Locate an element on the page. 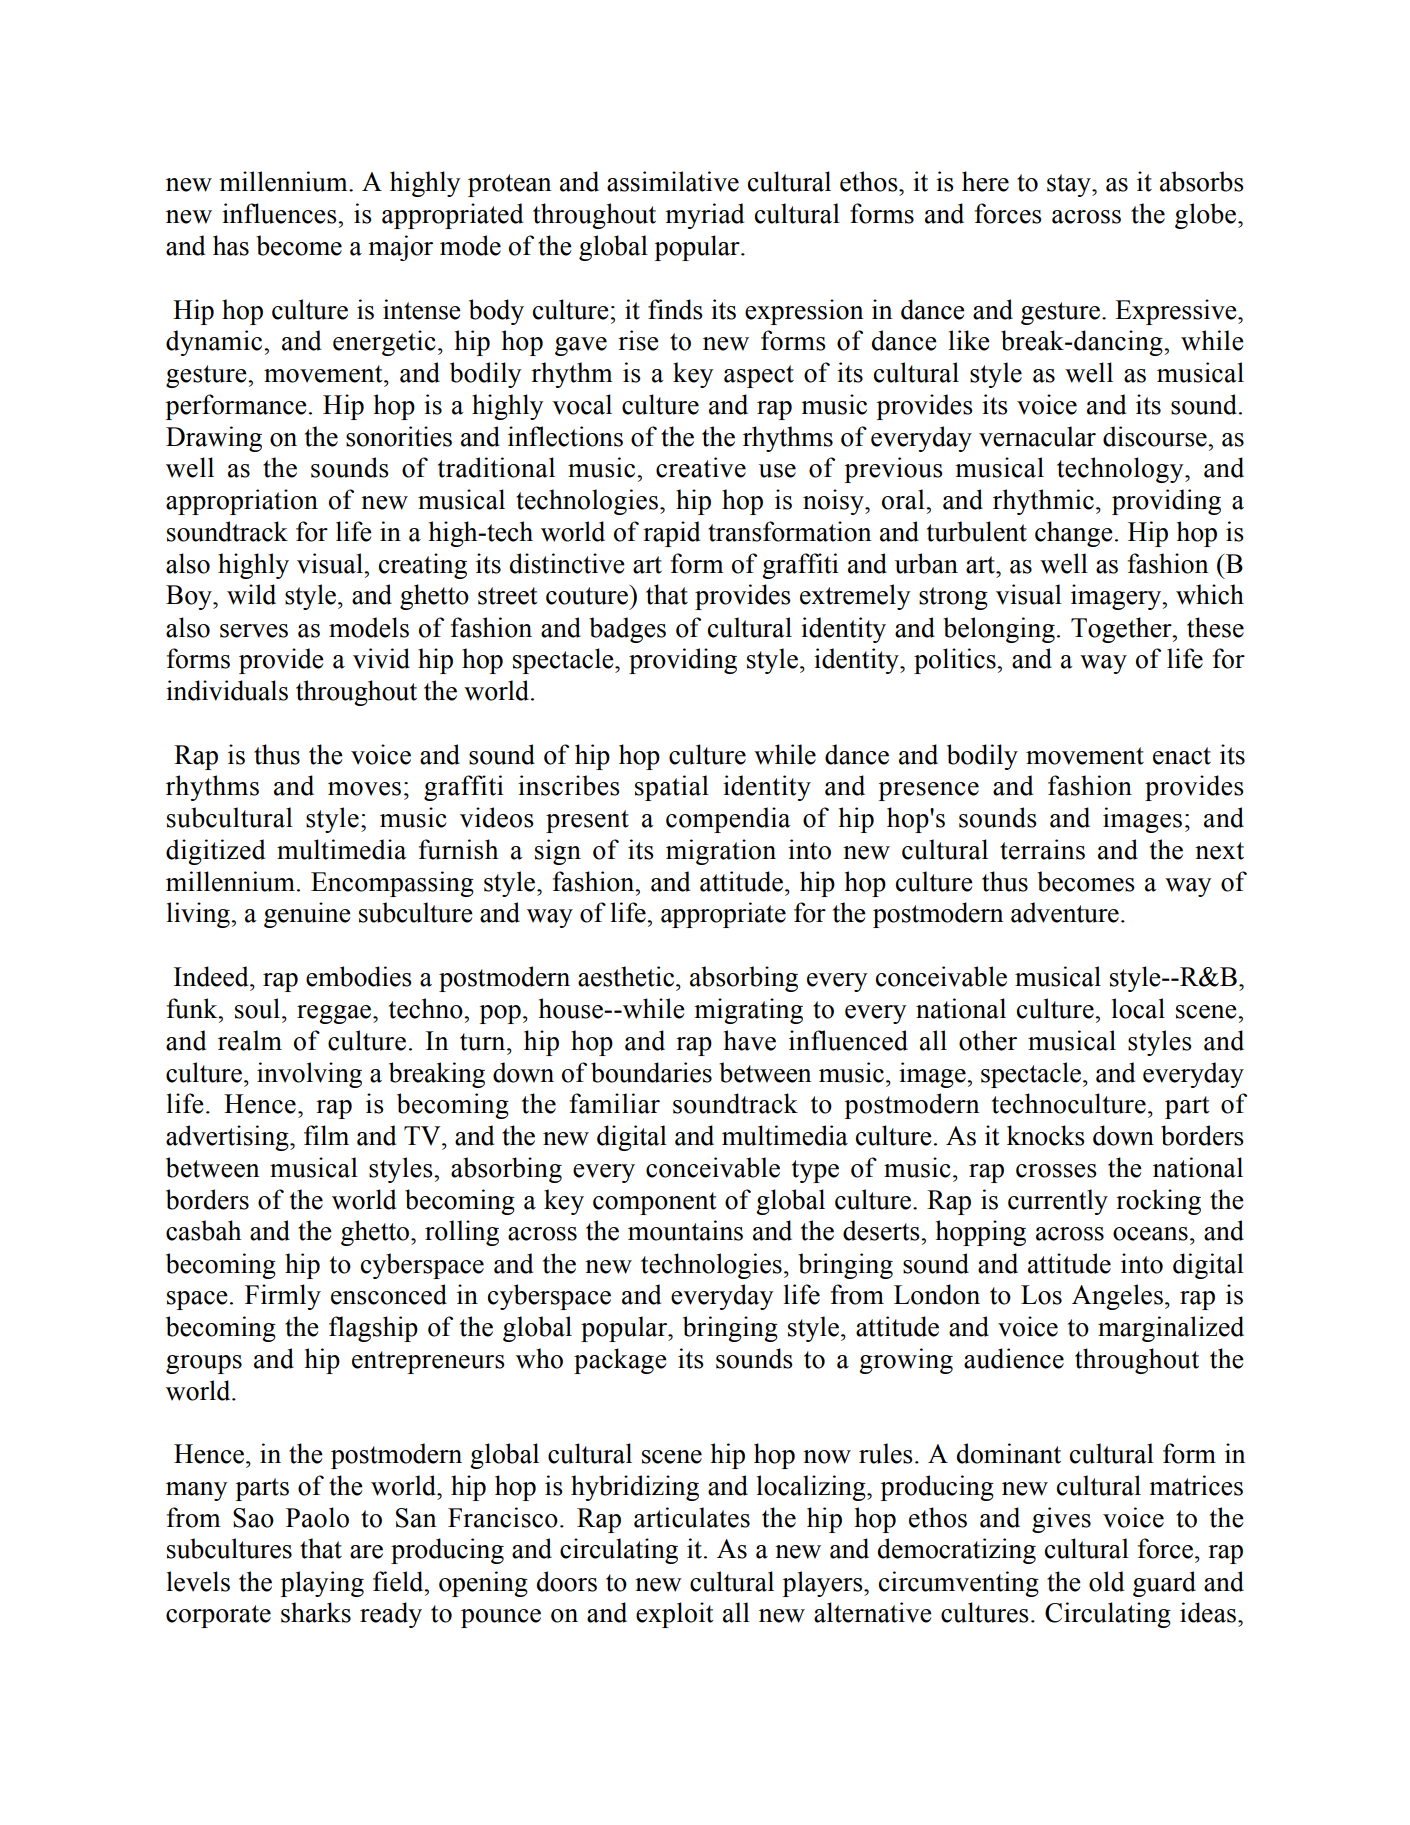 This page has height=1825, width=1410. exploit is located at coordinates (675, 1615).
